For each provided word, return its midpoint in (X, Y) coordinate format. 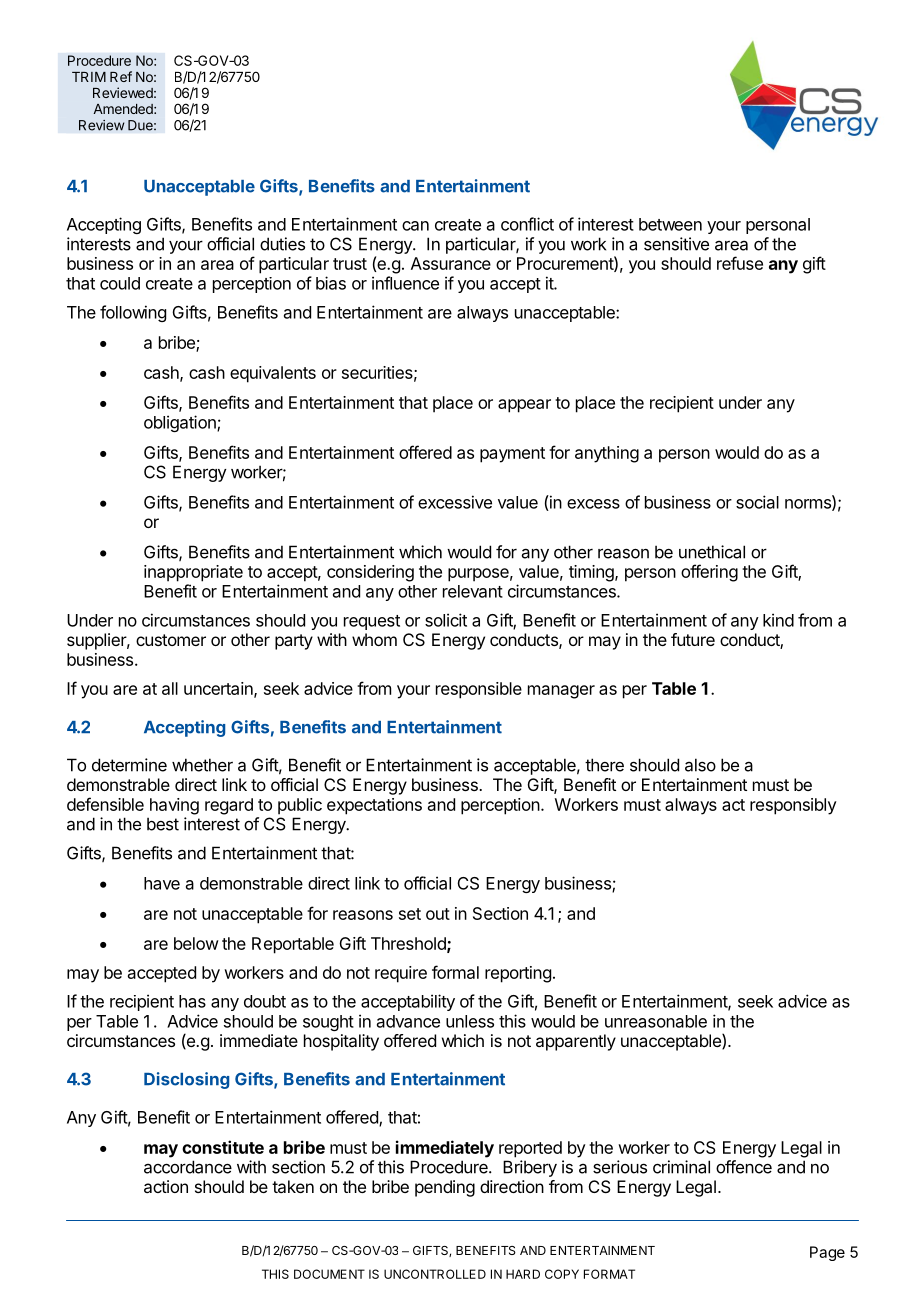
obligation (181, 423)
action (166, 1186)
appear (524, 406)
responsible (479, 690)
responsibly (793, 806)
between (670, 224)
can (415, 226)
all (170, 688)
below (196, 943)
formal (455, 972)
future (693, 639)
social (757, 502)
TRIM (89, 77)
